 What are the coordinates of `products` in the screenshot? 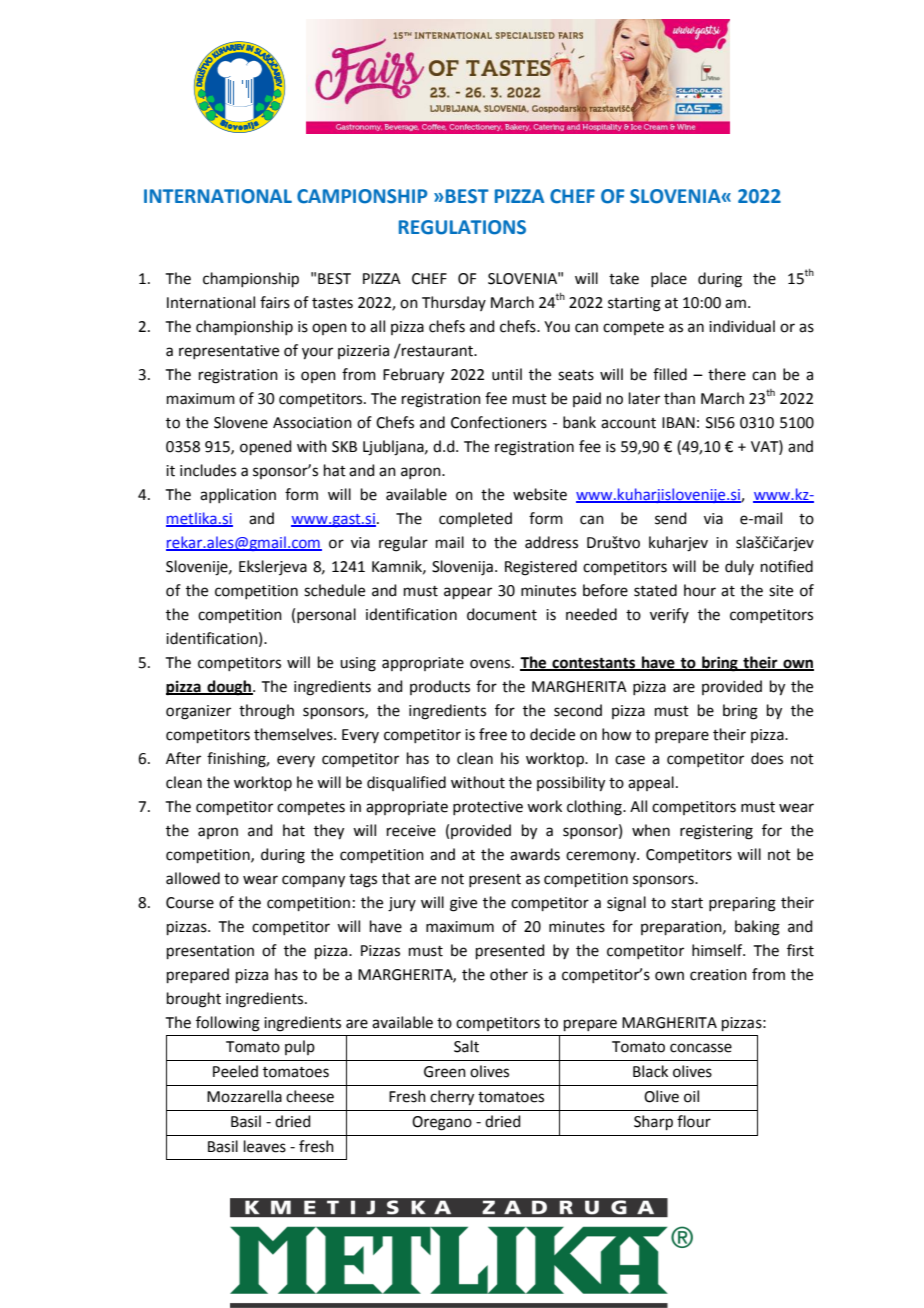 It's located at (440, 687).
